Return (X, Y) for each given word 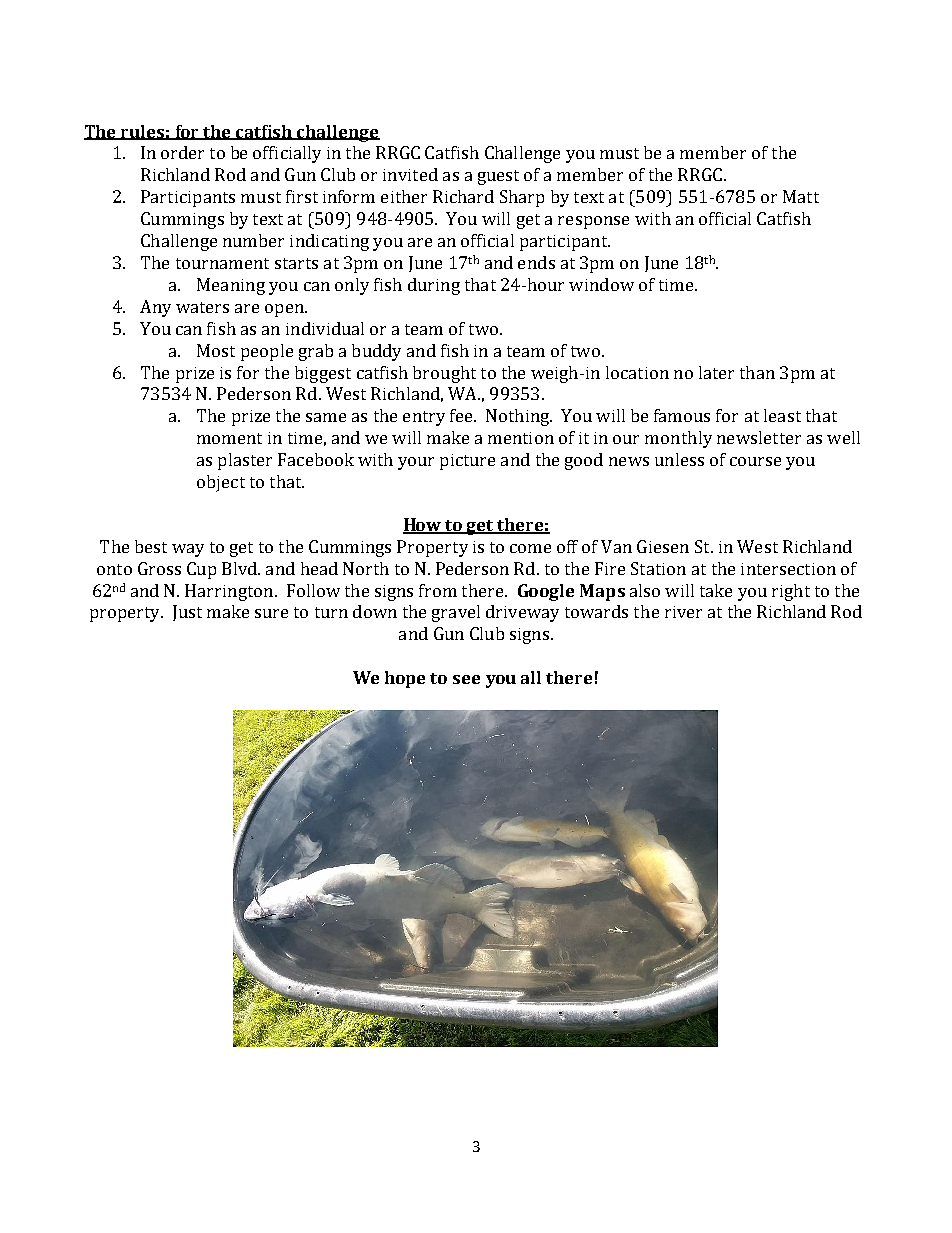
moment (229, 438)
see (466, 679)
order (182, 152)
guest (498, 177)
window (601, 284)
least (782, 415)
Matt (801, 196)
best (151, 546)
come (530, 548)
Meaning (231, 286)
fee (462, 415)
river (683, 612)
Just (187, 613)
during (434, 286)
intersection (788, 569)
